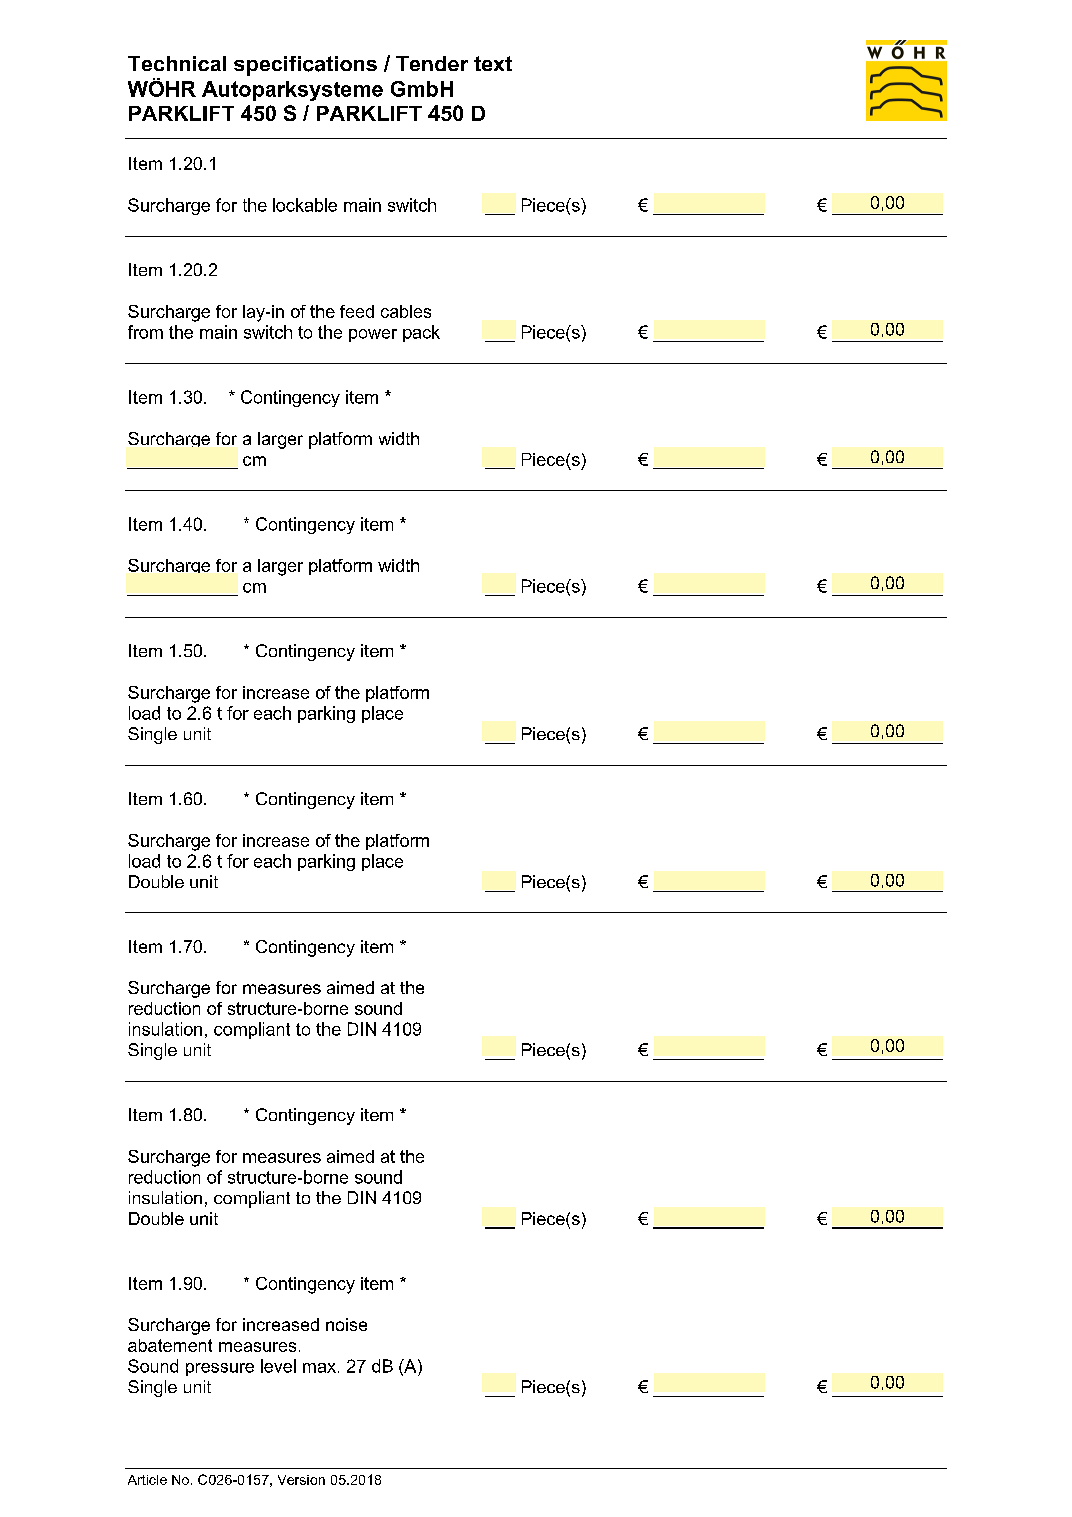 The height and width of the image is (1517, 1072). I want to click on pack, so click(421, 333).
